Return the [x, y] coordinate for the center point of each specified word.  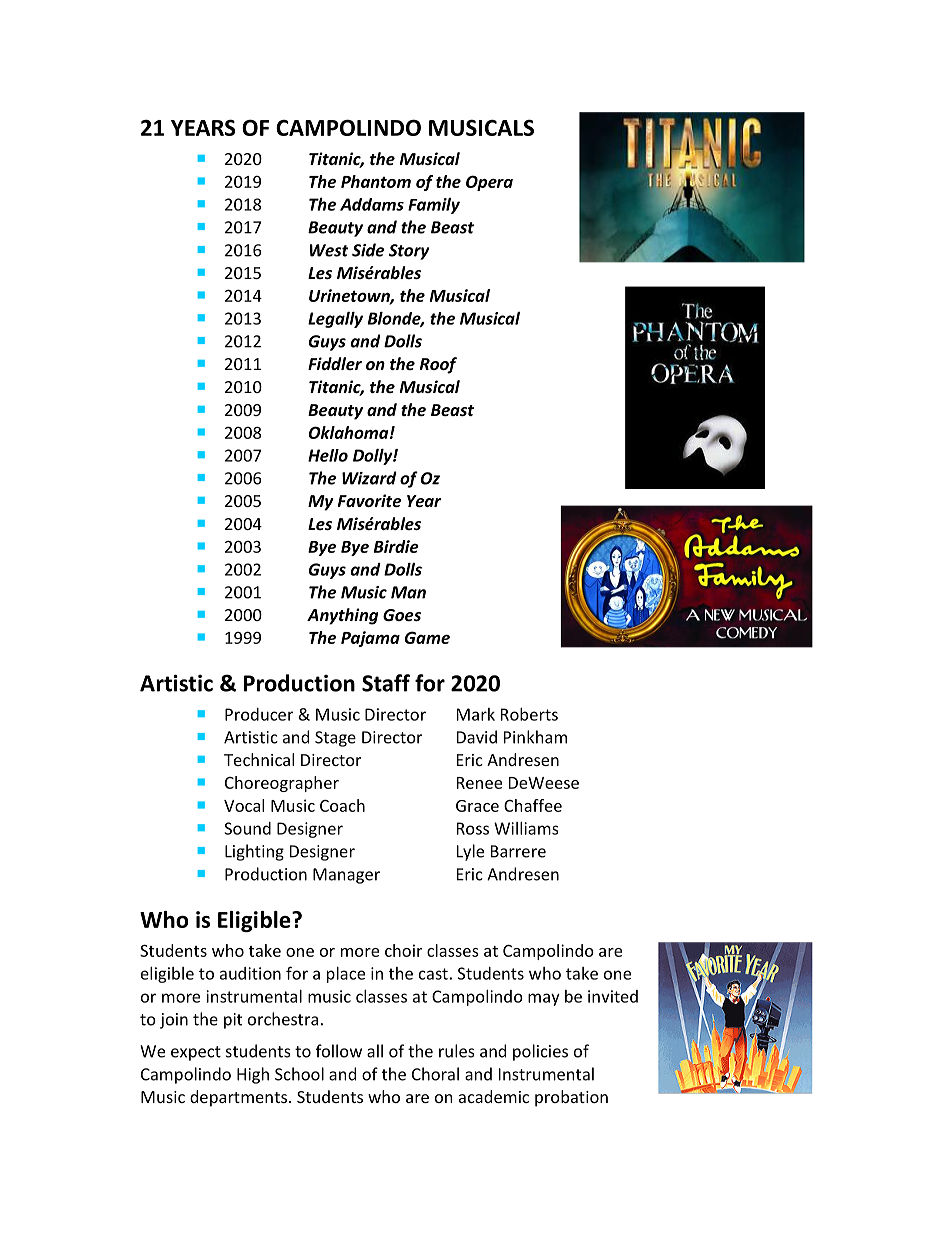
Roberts [529, 714]
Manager [346, 876]
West [329, 250]
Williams [526, 828]
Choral [435, 1074]
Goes [402, 615]
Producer [259, 714]
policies [540, 1052]
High [253, 1075]
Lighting [254, 852]
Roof [438, 365]
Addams [372, 204]
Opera [489, 183]
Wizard [369, 478]
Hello [328, 455]
